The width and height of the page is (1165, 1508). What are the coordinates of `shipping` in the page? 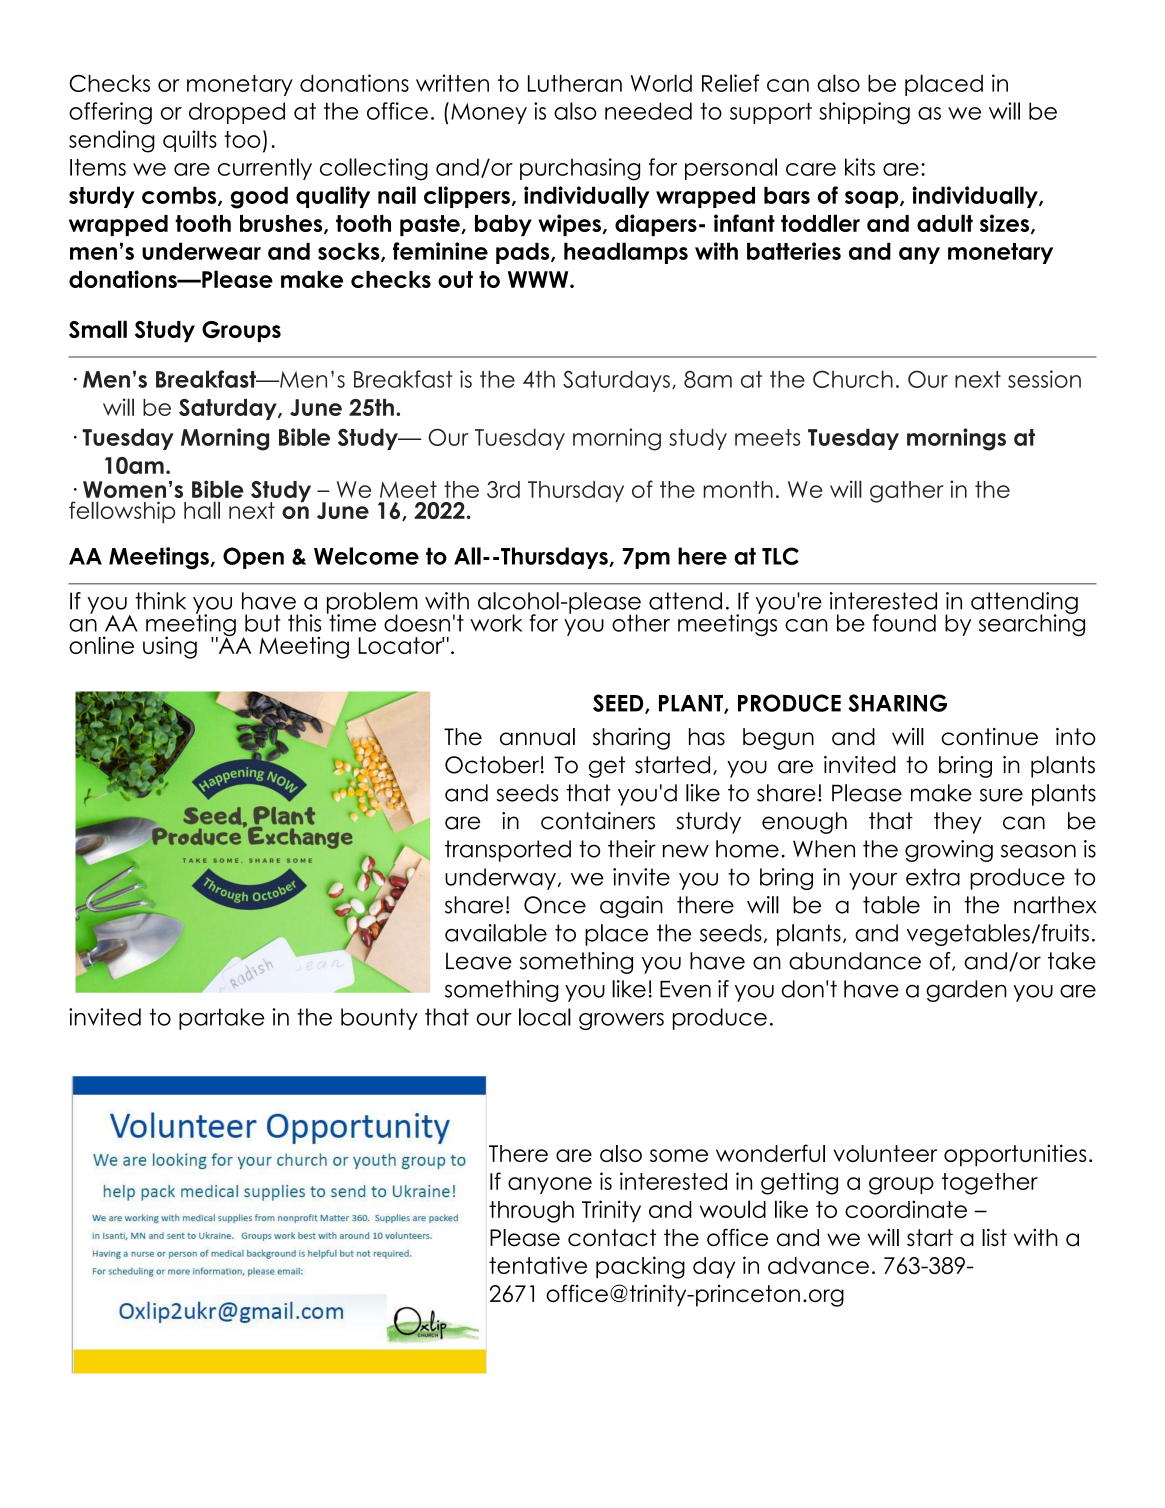 It's located at (864, 113).
